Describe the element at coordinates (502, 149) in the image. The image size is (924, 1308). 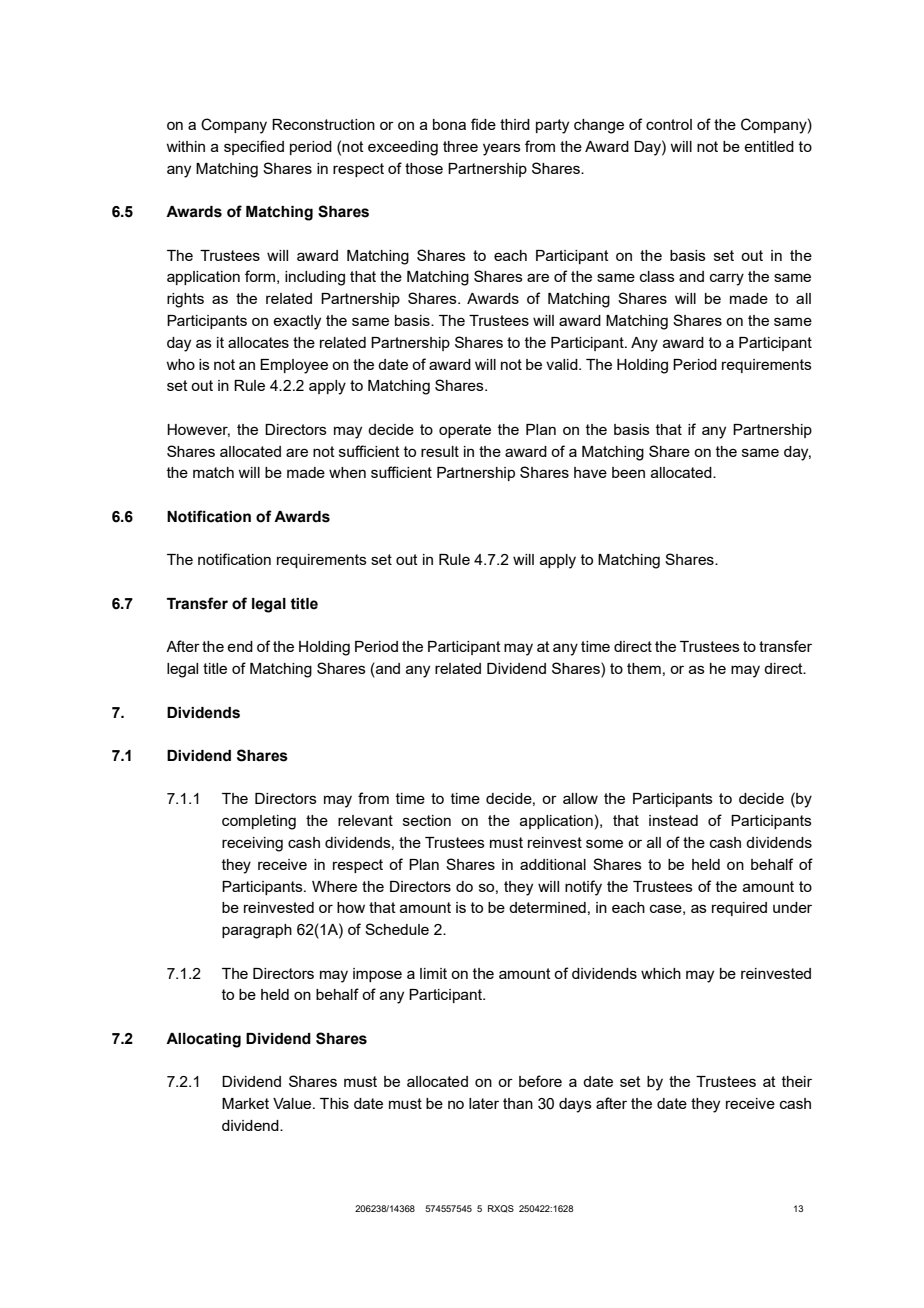
I see `years` at that location.
